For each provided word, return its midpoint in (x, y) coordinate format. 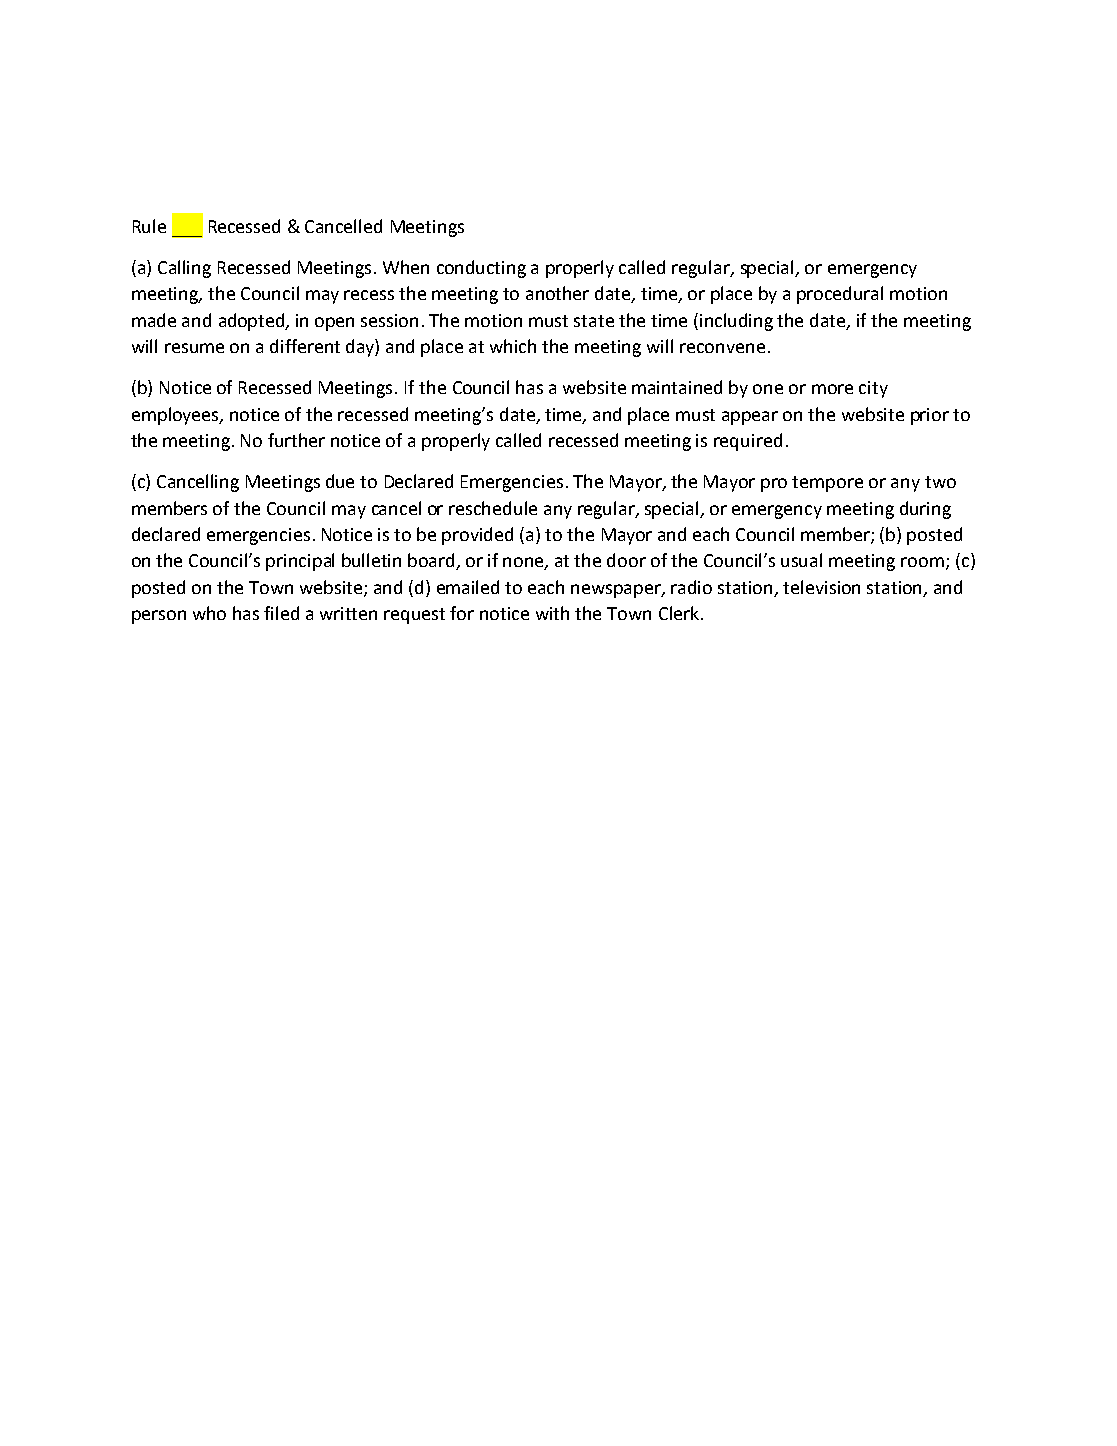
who (209, 613)
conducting (481, 269)
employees (177, 416)
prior (930, 416)
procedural (840, 295)
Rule (149, 226)
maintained (677, 387)
